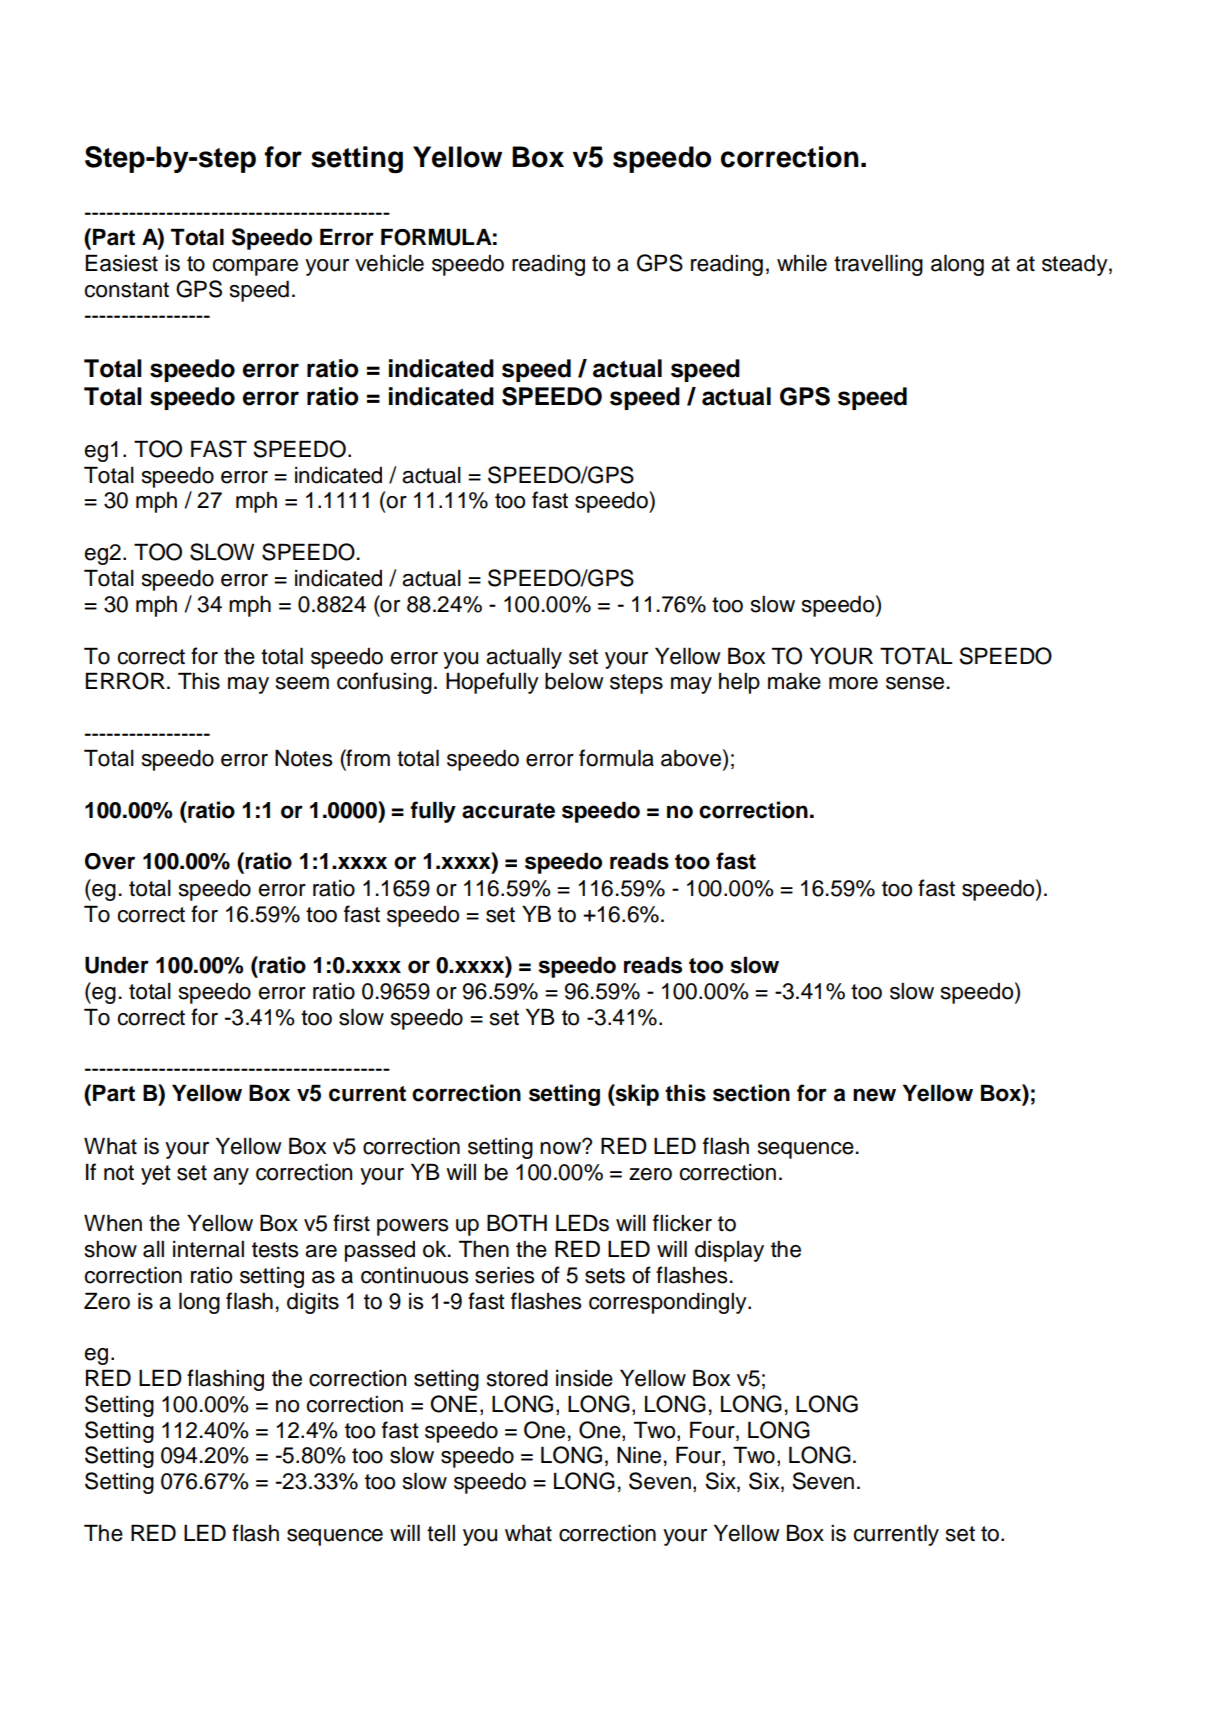 This image has width=1214, height=1716. I want to click on Nine, so click(639, 1455).
